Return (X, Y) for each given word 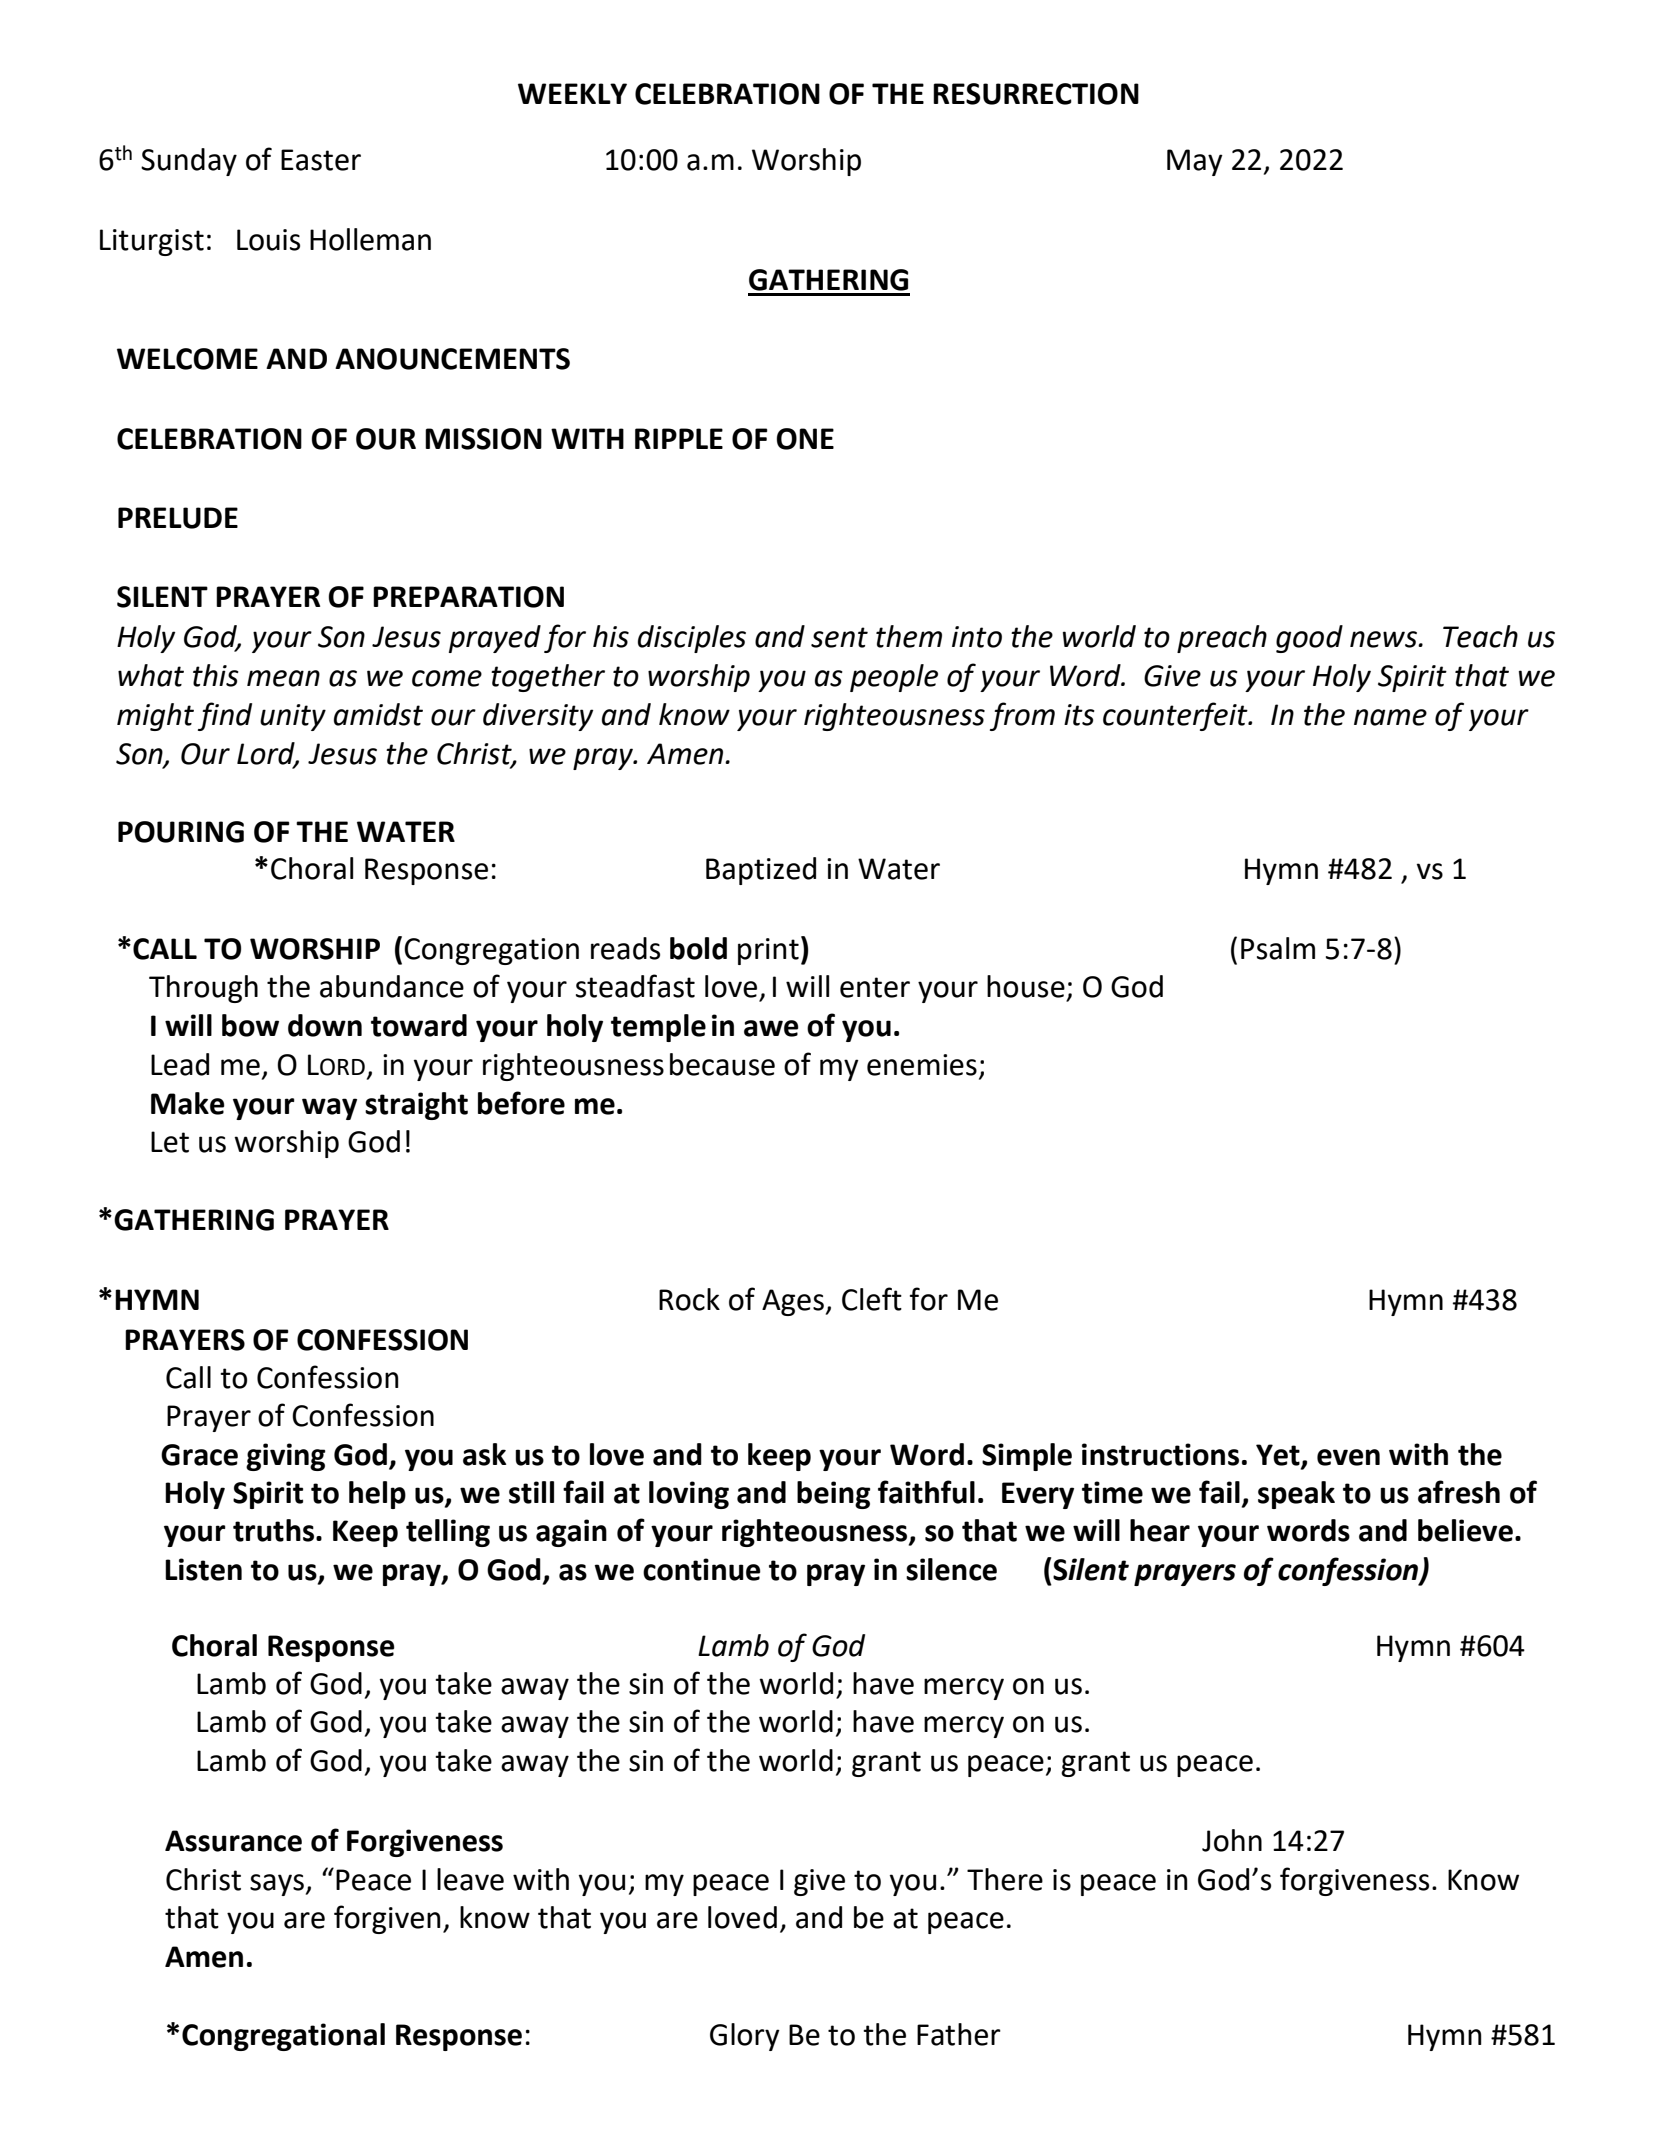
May (1195, 162)
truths (275, 1530)
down (325, 1025)
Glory (745, 2037)
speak (1296, 1495)
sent (839, 637)
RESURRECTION (1036, 94)
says (277, 1885)
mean (283, 678)
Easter (321, 160)
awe (771, 1028)
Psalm (1278, 948)
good (1309, 639)
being (834, 1495)
